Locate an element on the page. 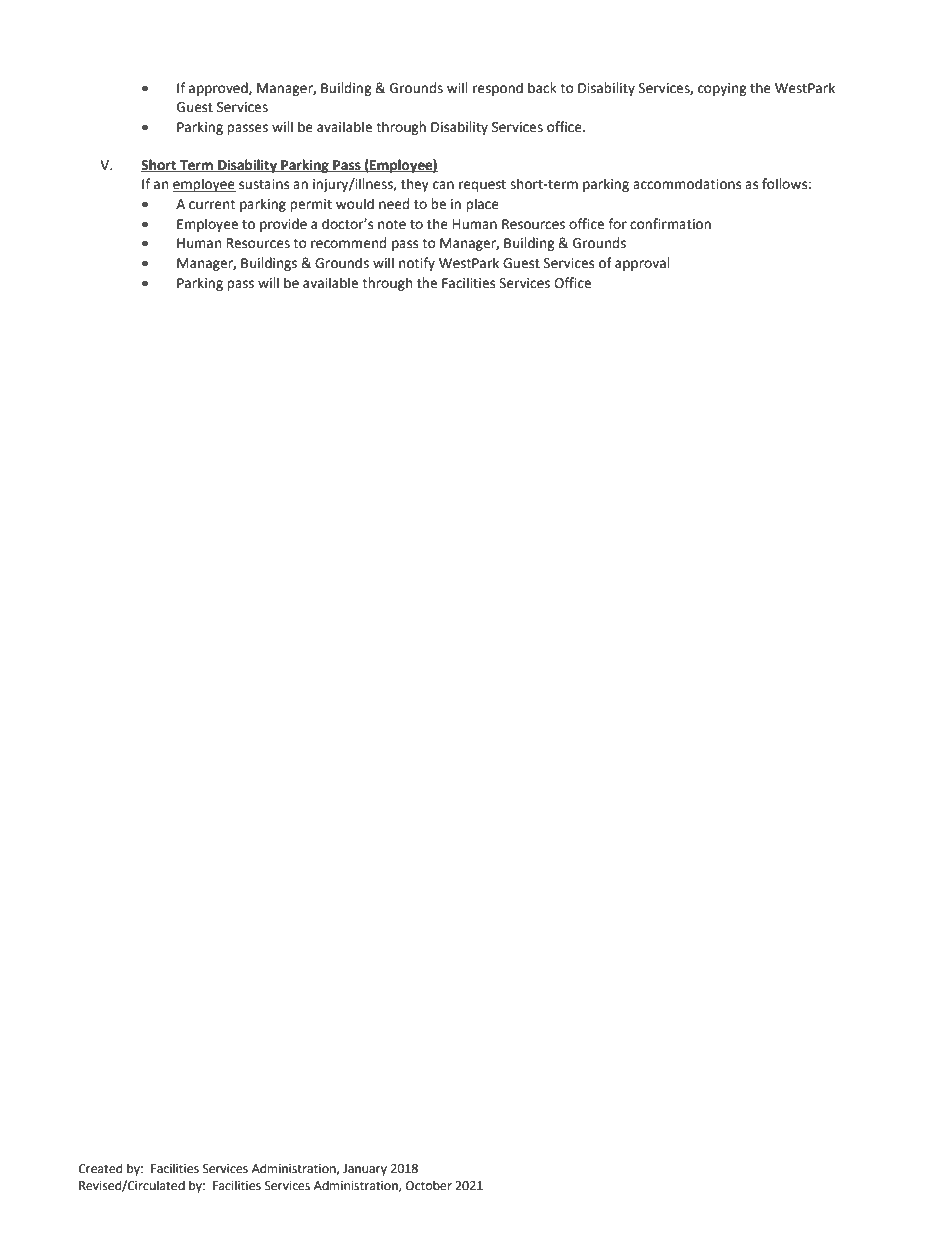 The image size is (952, 1233). approved is located at coordinates (219, 89).
